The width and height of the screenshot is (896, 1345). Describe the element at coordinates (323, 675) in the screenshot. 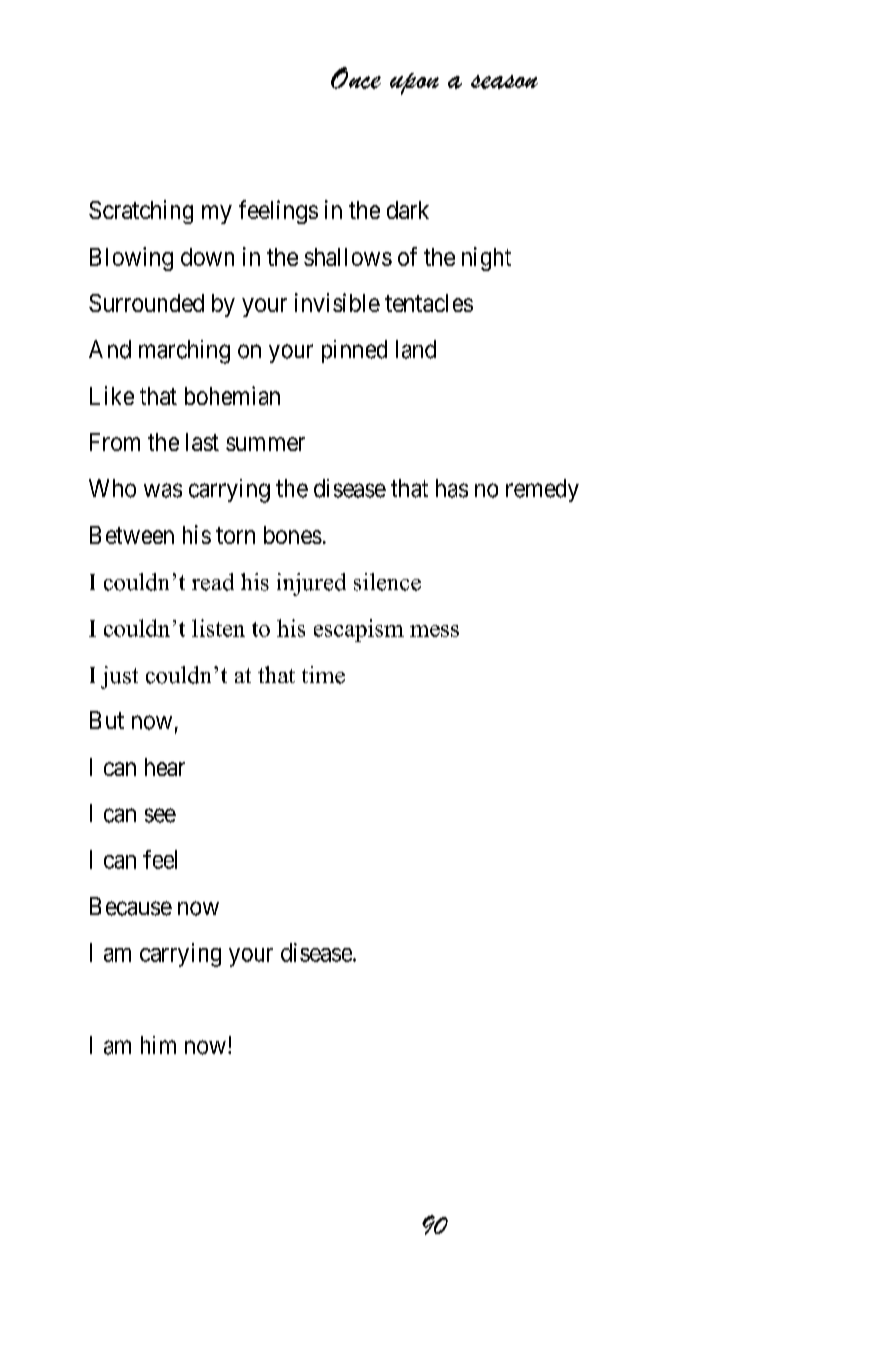

I see `time` at that location.
